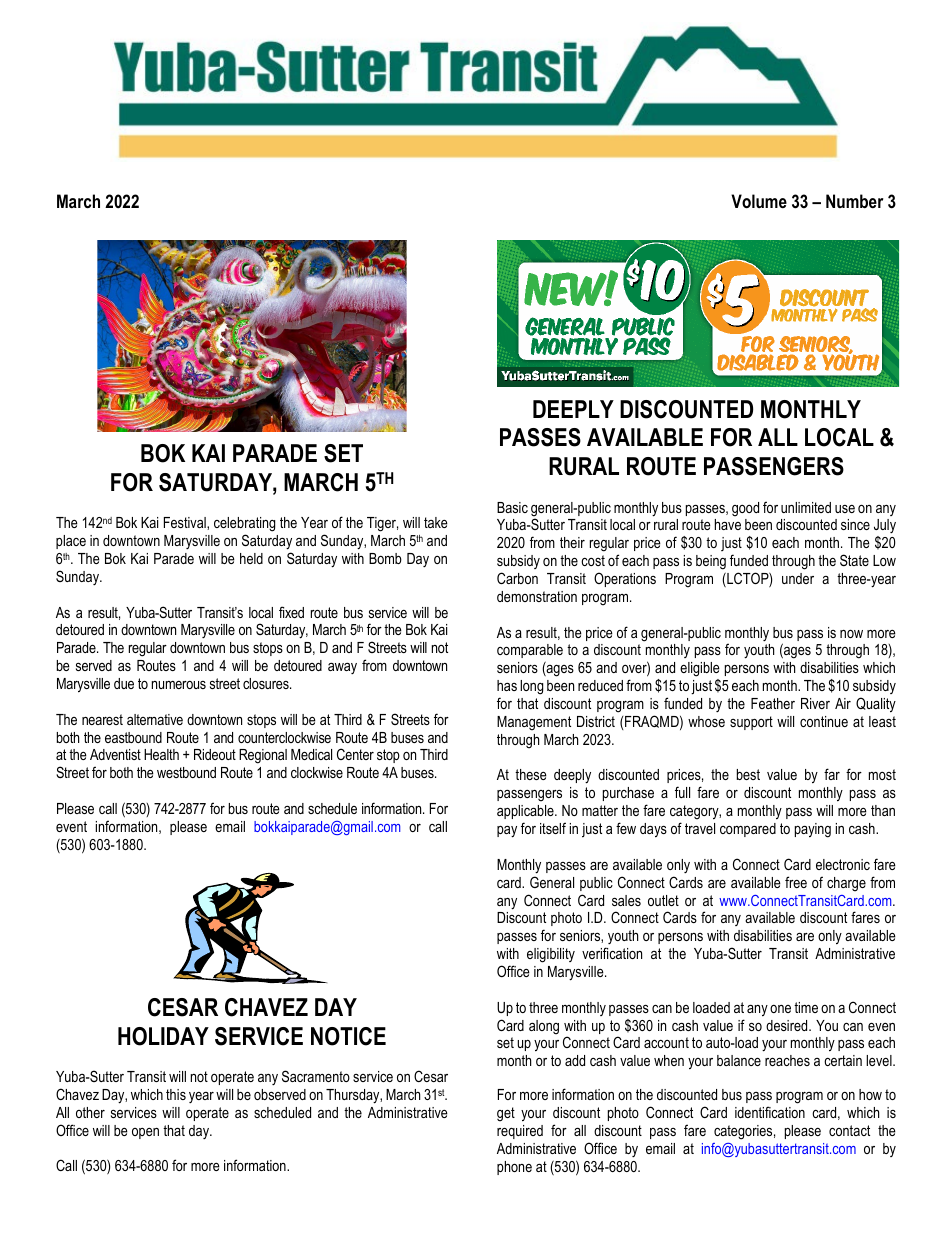 This document has width=952, height=1233. Describe the element at coordinates (179, 685) in the document. I see `numerous` at that location.
